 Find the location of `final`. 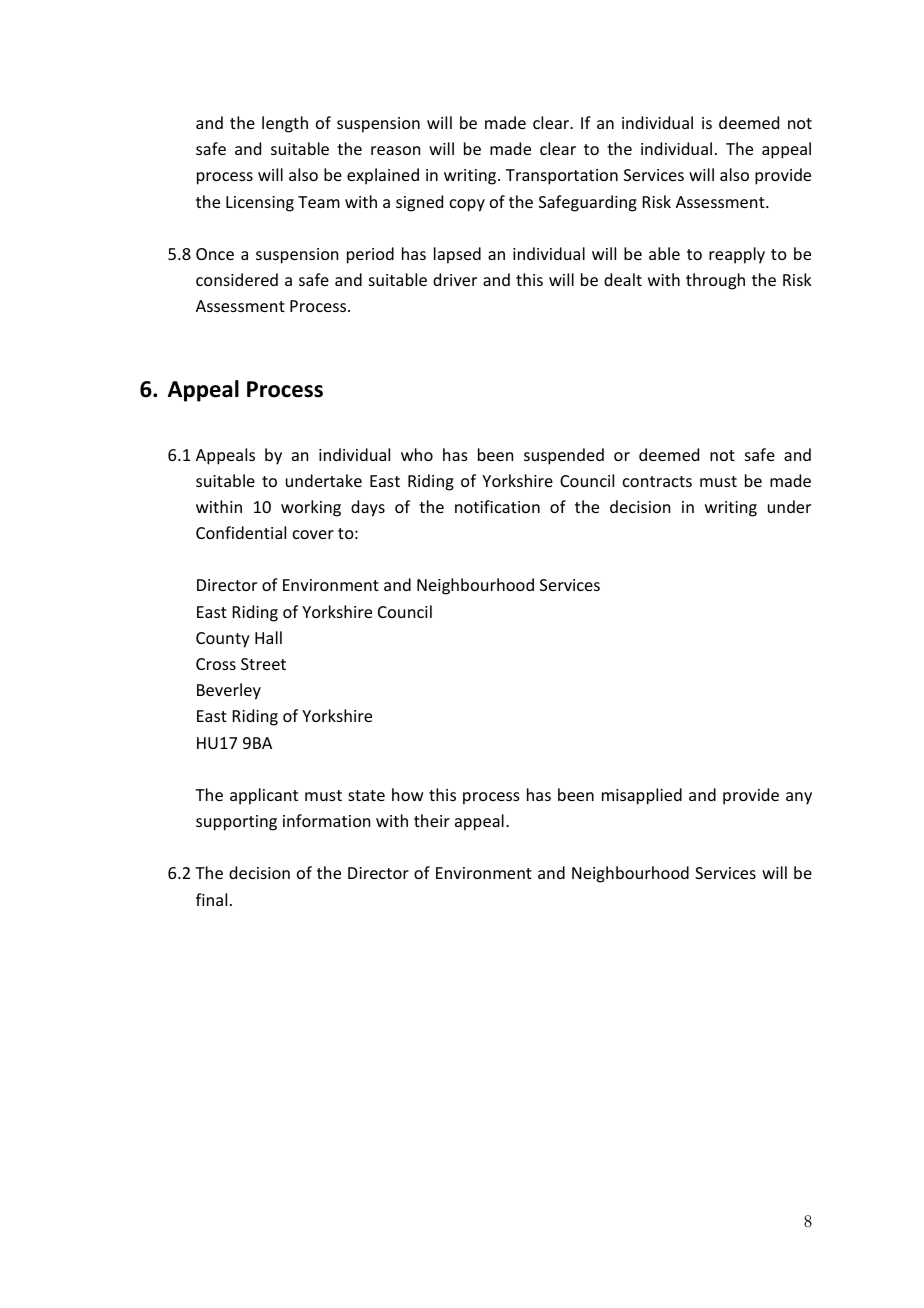

final is located at coordinates (211, 899).
